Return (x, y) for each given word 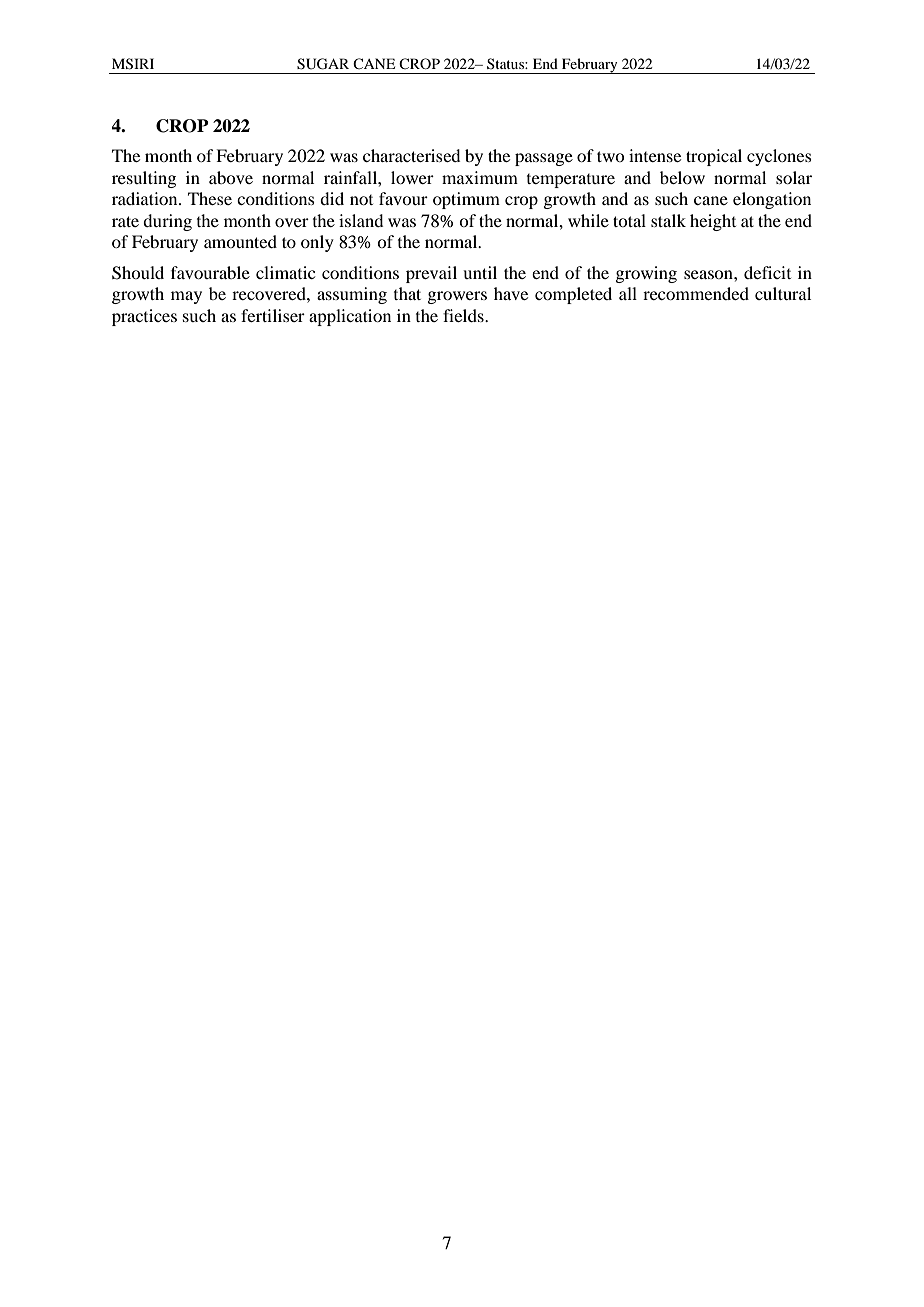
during (167, 222)
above (231, 177)
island (361, 220)
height (713, 222)
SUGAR (323, 64)
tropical (714, 157)
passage (544, 159)
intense (655, 155)
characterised (411, 155)
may (186, 297)
